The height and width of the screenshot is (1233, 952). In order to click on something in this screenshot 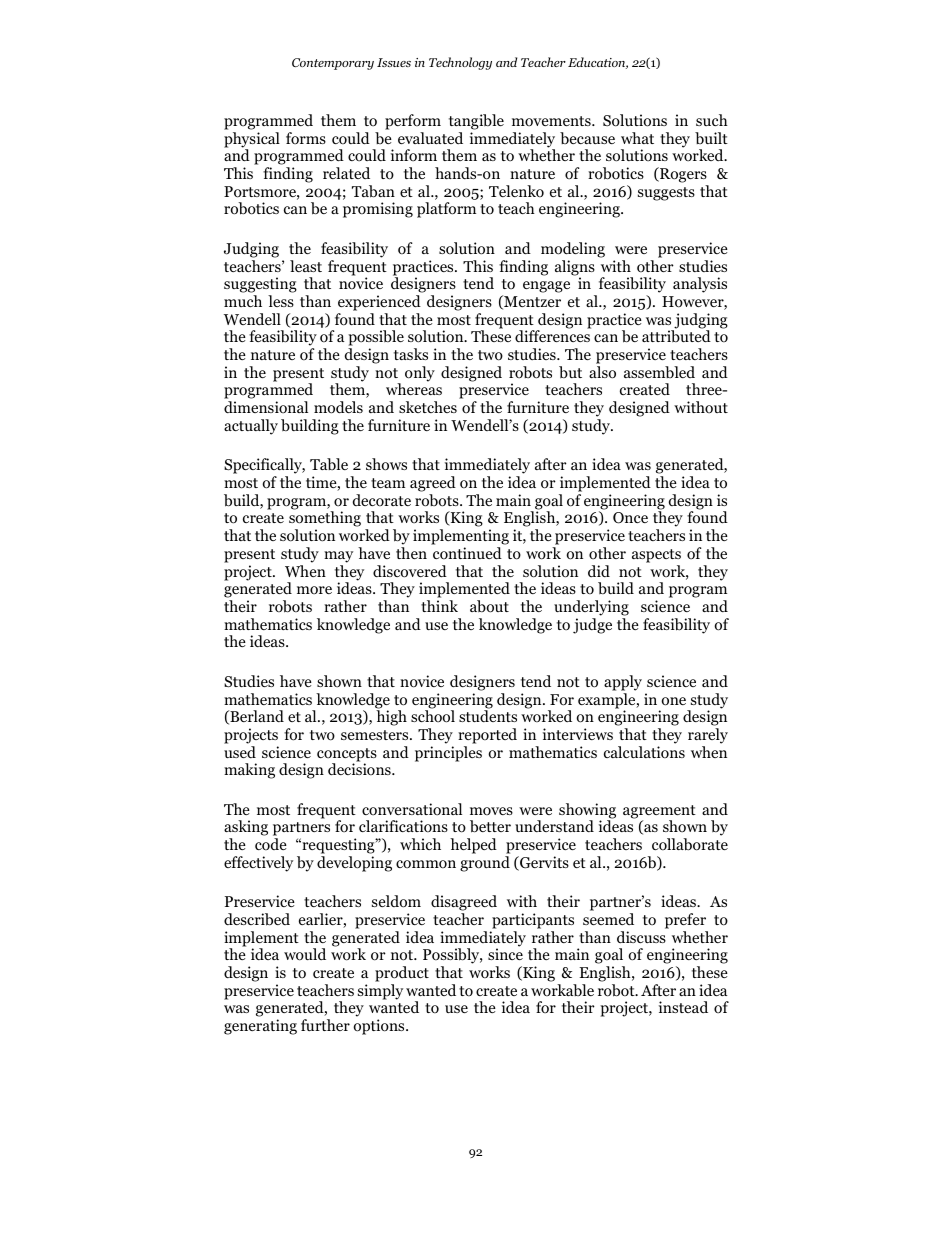, I will do `click(325, 520)`.
